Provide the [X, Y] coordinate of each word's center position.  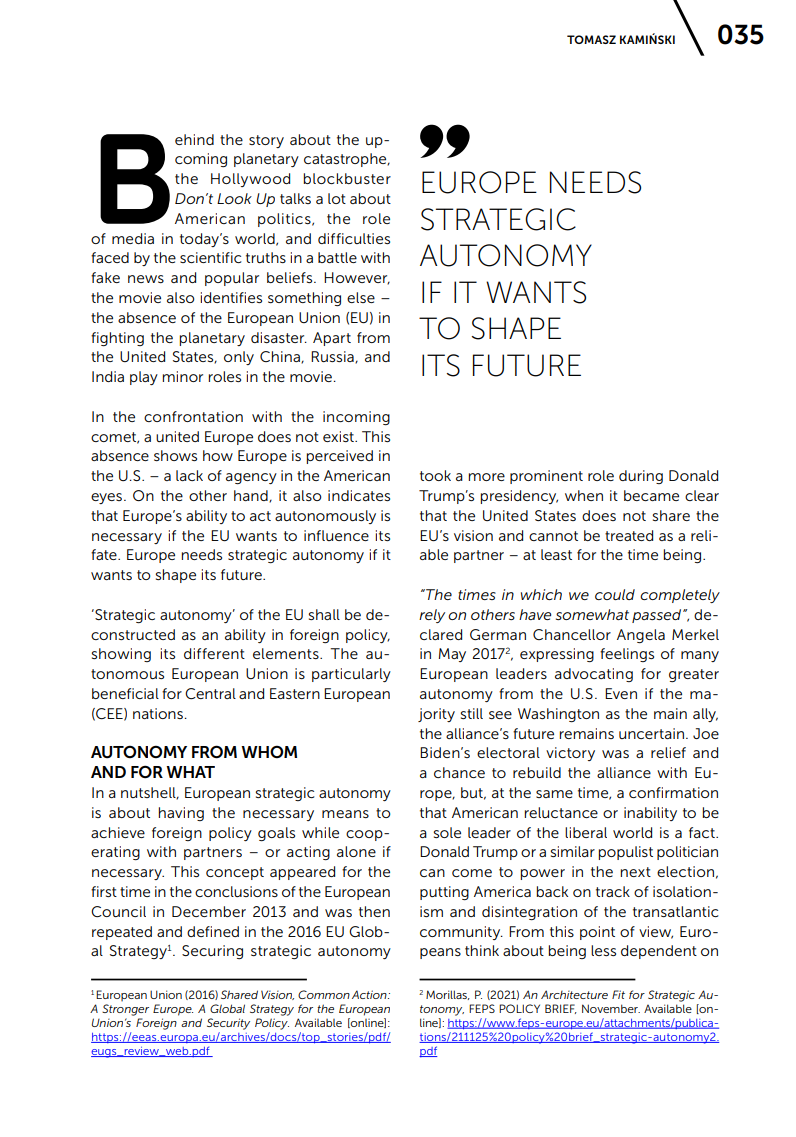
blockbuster [347, 178]
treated [629, 535]
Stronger [125, 1010]
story [266, 141]
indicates [359, 495]
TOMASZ [591, 39]
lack [189, 475]
